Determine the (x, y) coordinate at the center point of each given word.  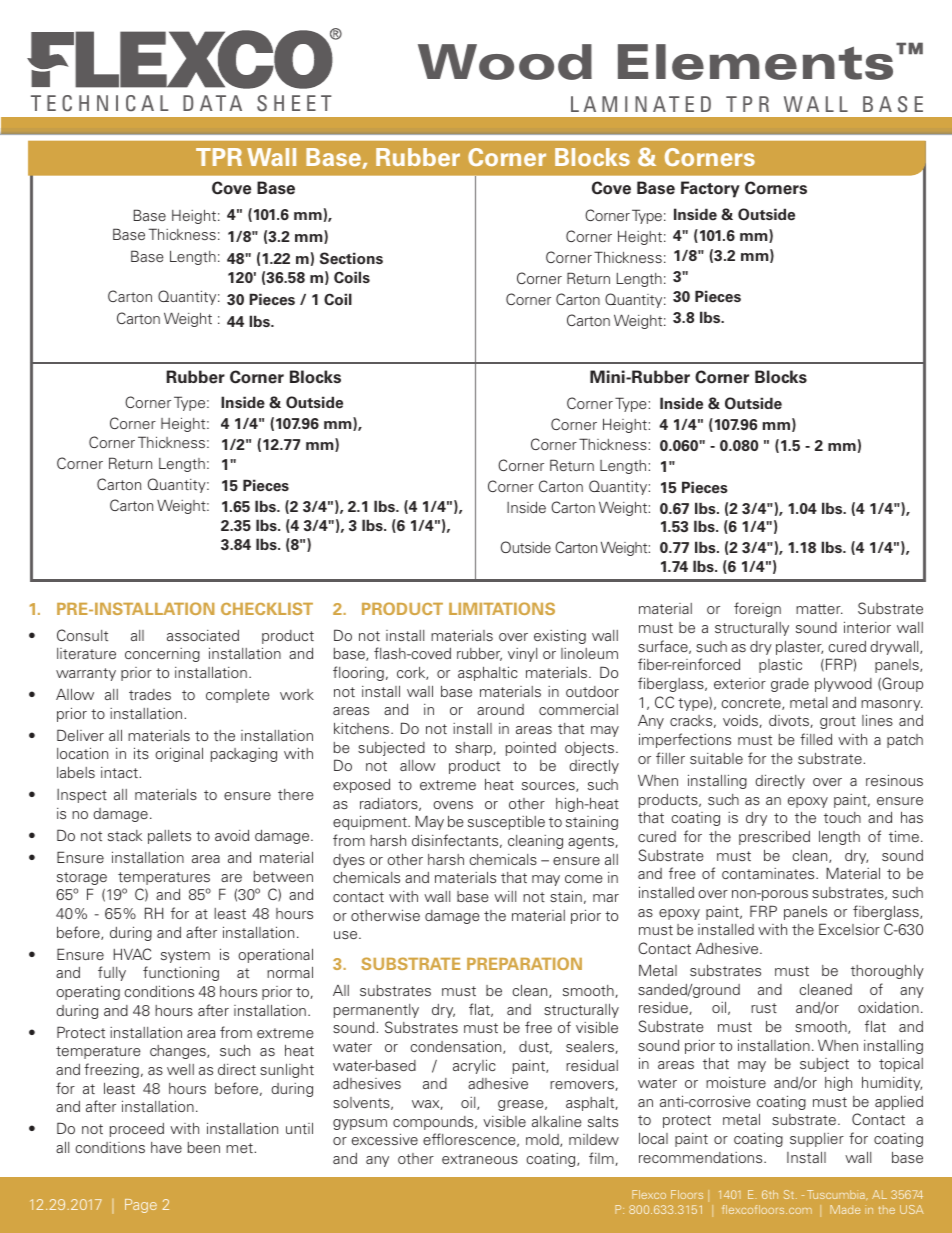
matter (819, 609)
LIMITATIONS (502, 608)
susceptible (506, 823)
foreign (757, 609)
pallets (169, 837)
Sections (351, 258)
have (166, 1147)
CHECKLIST (267, 608)
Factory (710, 189)
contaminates (769, 873)
